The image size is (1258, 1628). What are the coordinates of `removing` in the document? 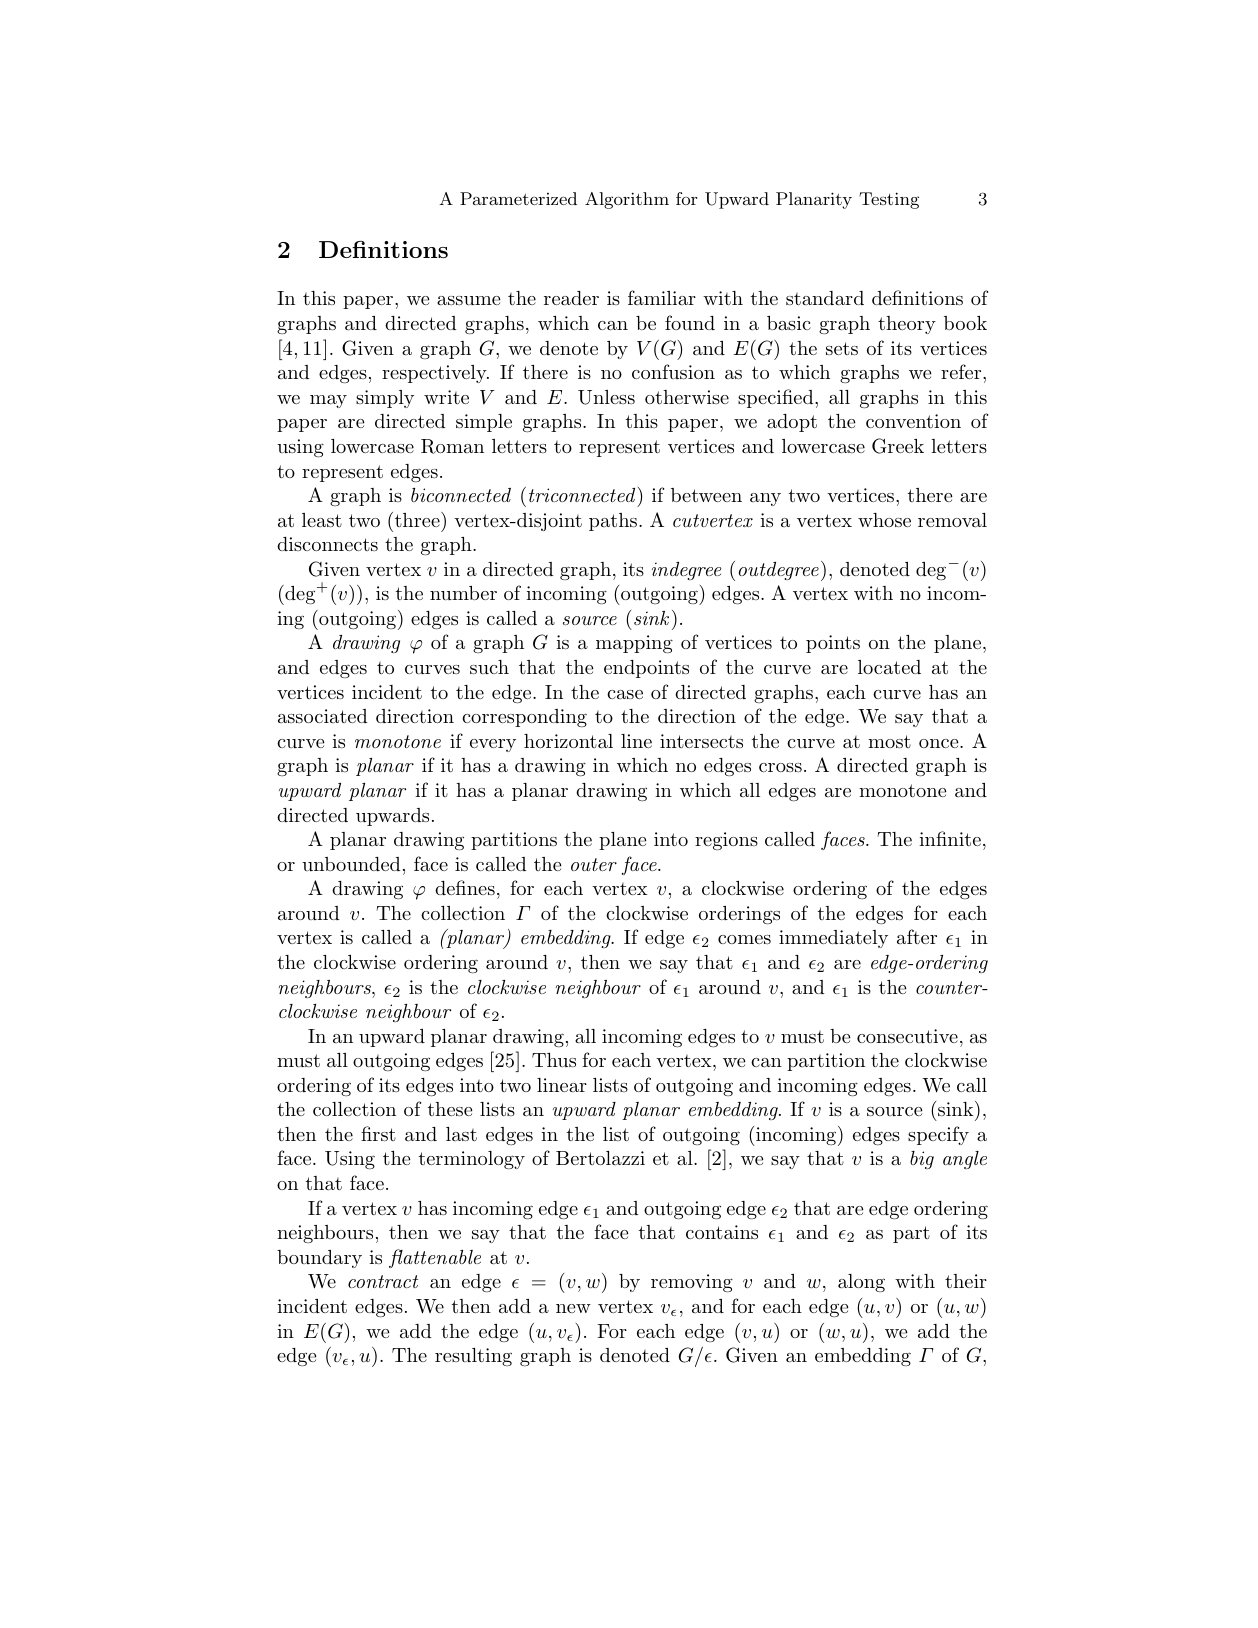 It's located at (692, 1283).
